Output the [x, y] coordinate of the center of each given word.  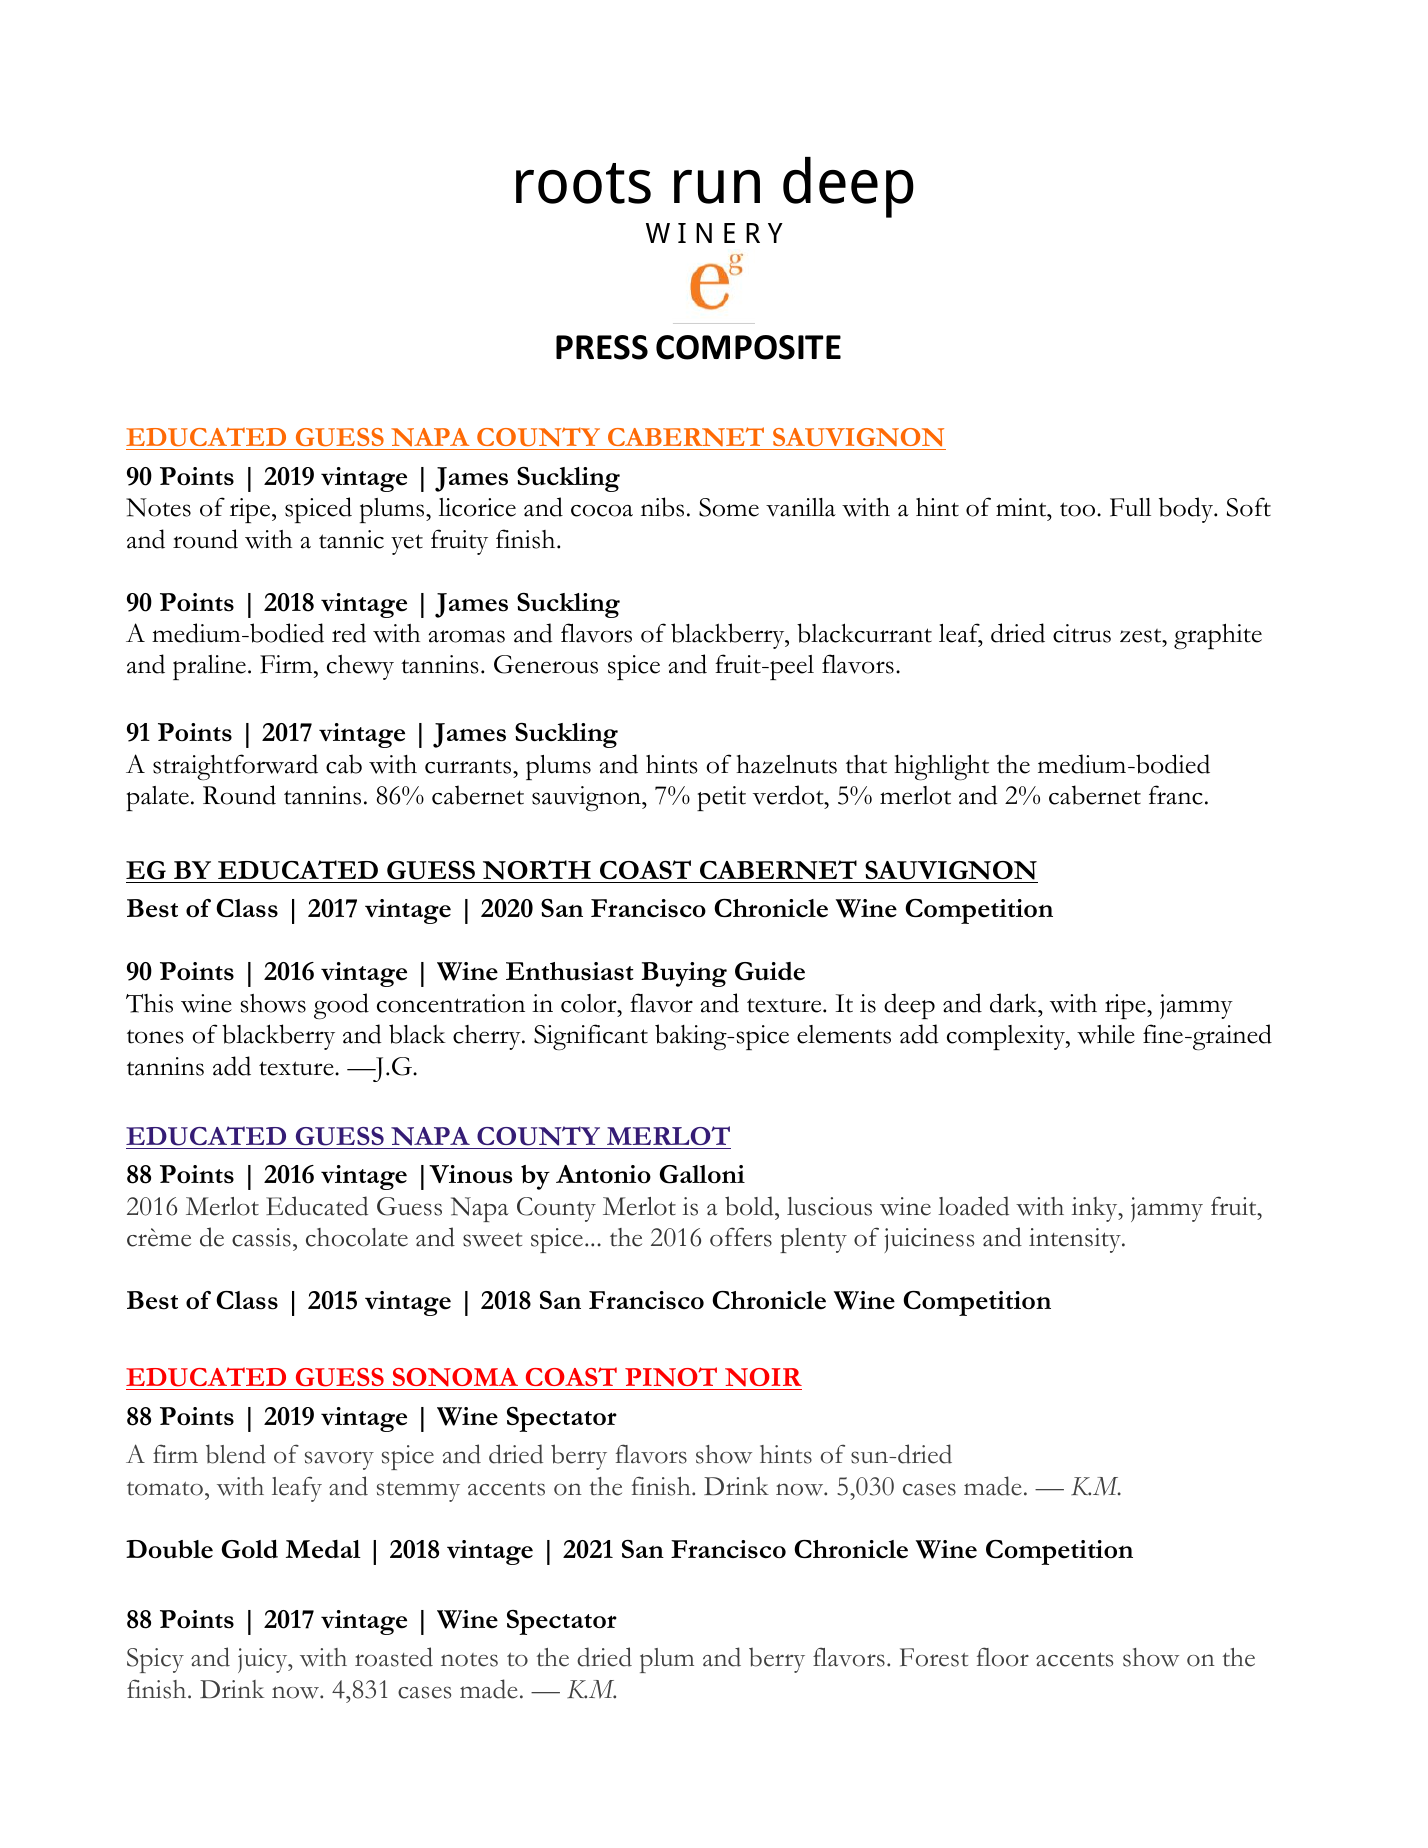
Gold [249, 1549]
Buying [684, 974]
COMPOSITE [748, 347]
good [341, 1006]
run [717, 187]
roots [583, 183]
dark [1015, 1003]
